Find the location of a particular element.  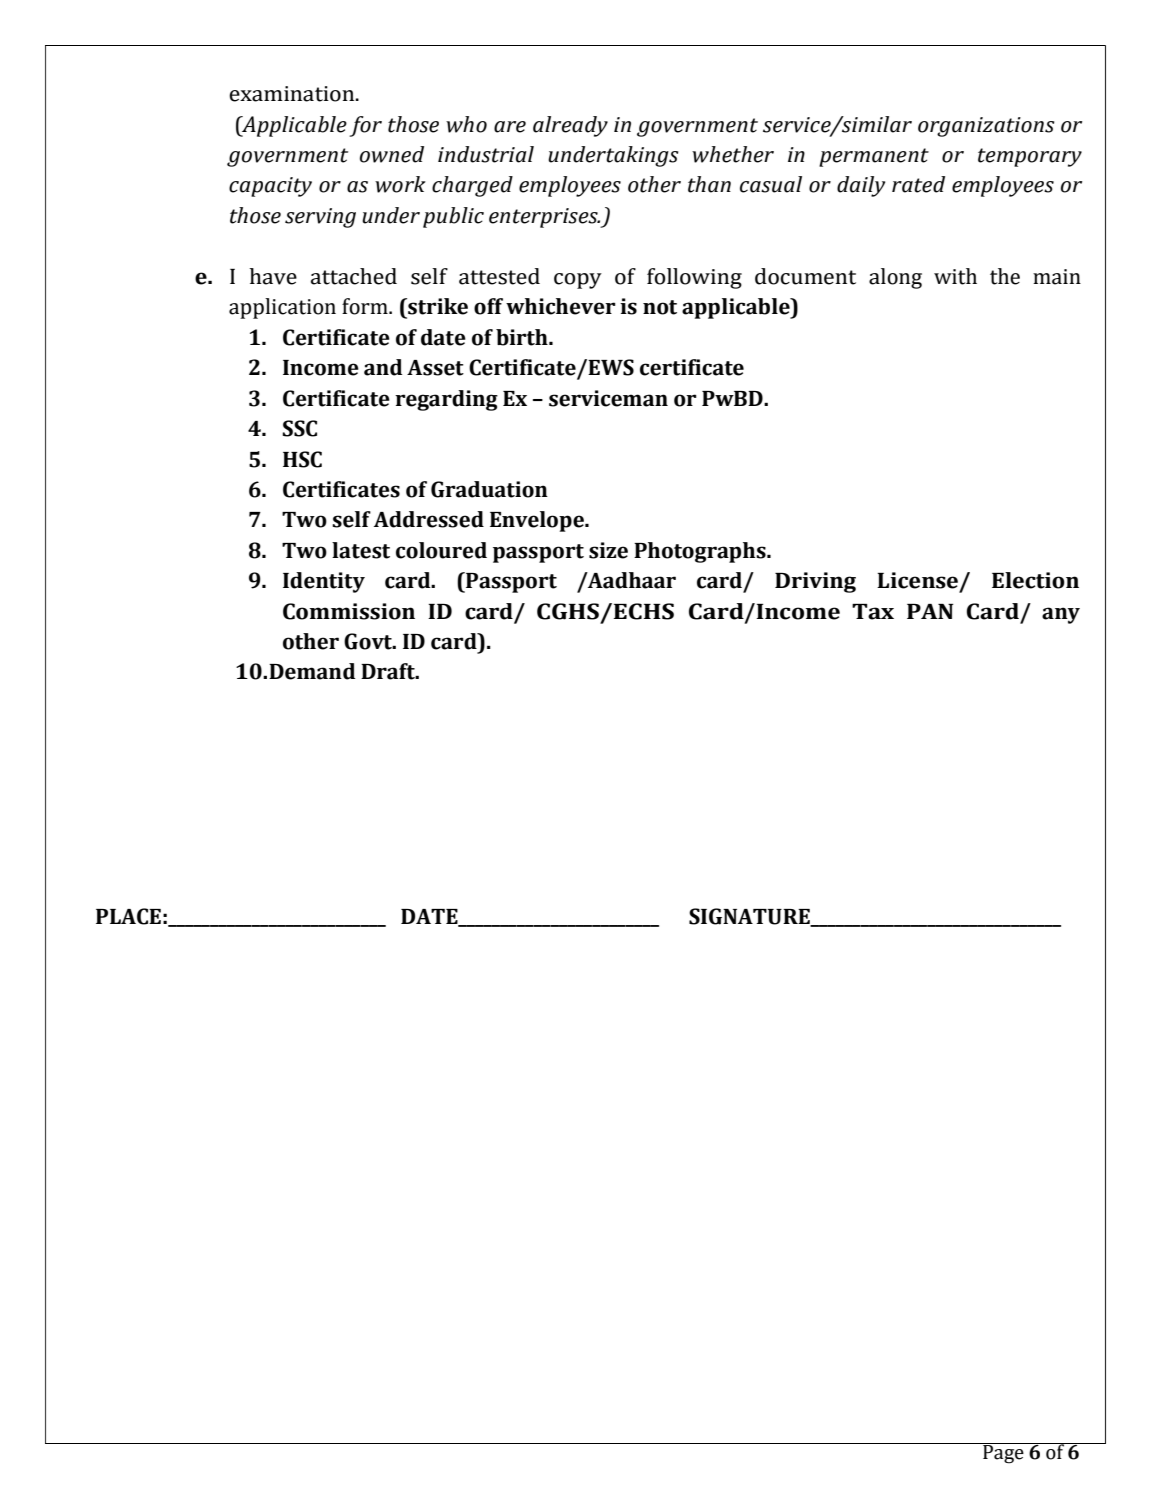

Draft is located at coordinates (389, 671).
